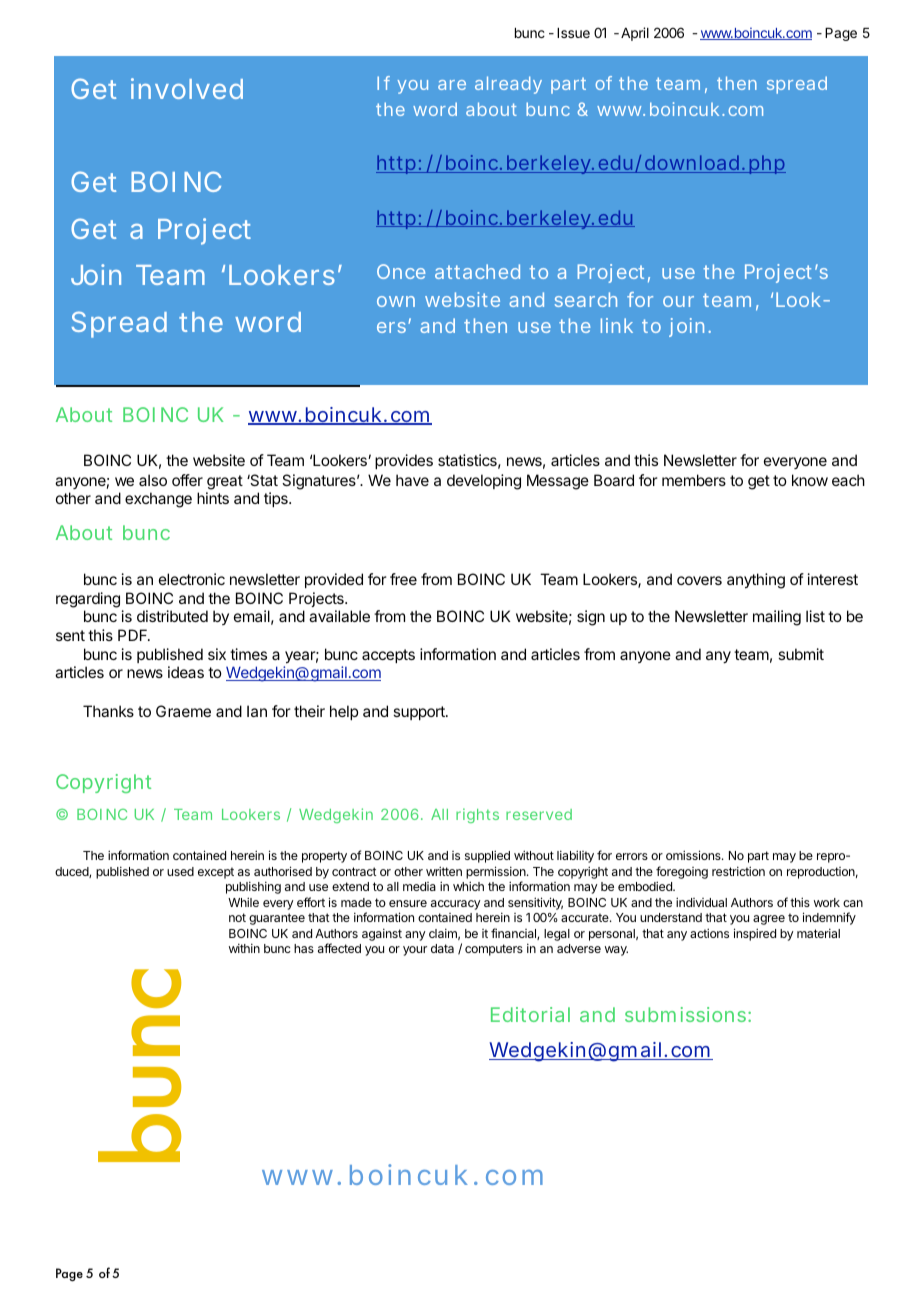  What do you see at coordinates (452, 85) in the document?
I see `are` at bounding box center [452, 85].
